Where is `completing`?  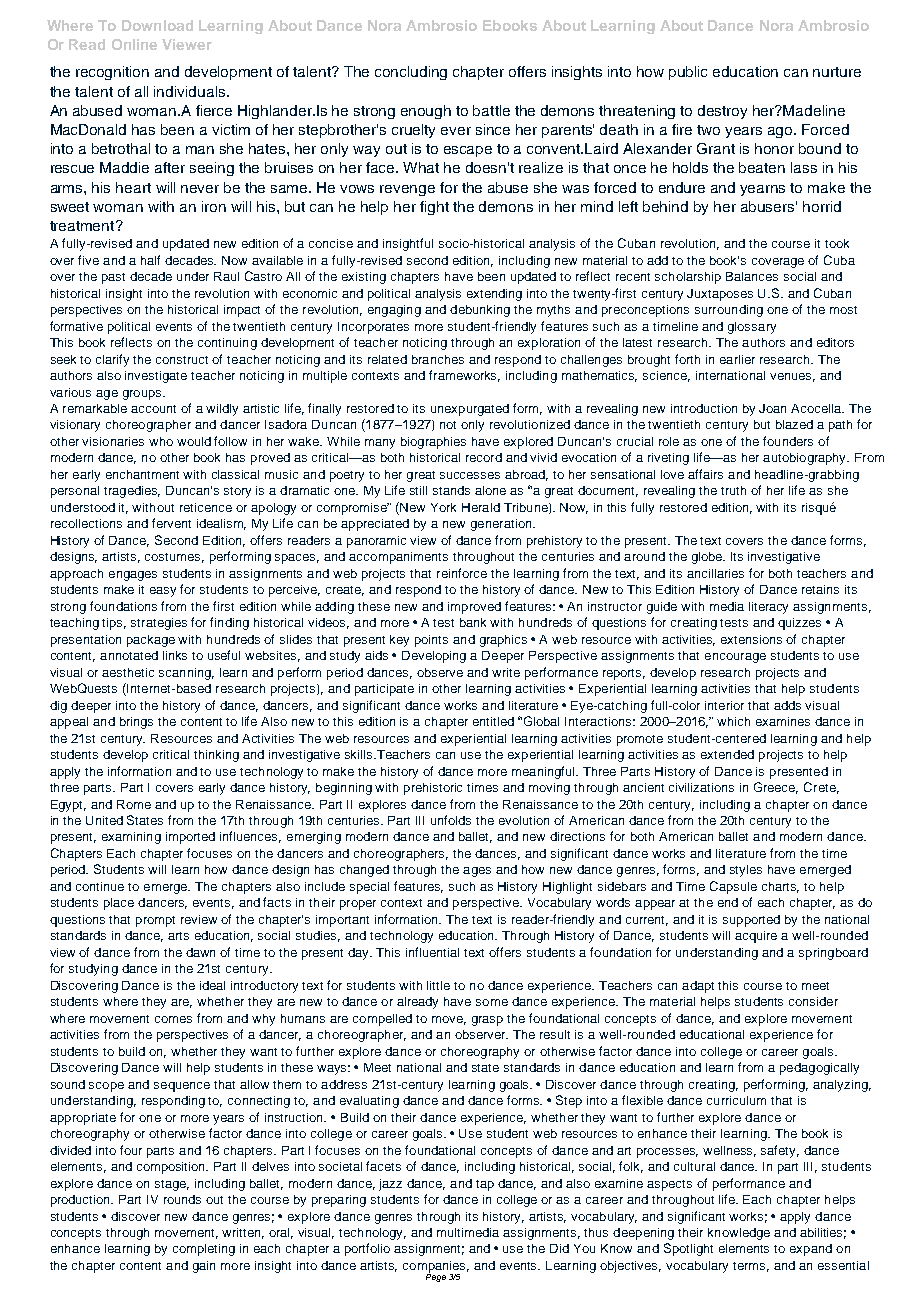
completing is located at coordinates (204, 1250).
